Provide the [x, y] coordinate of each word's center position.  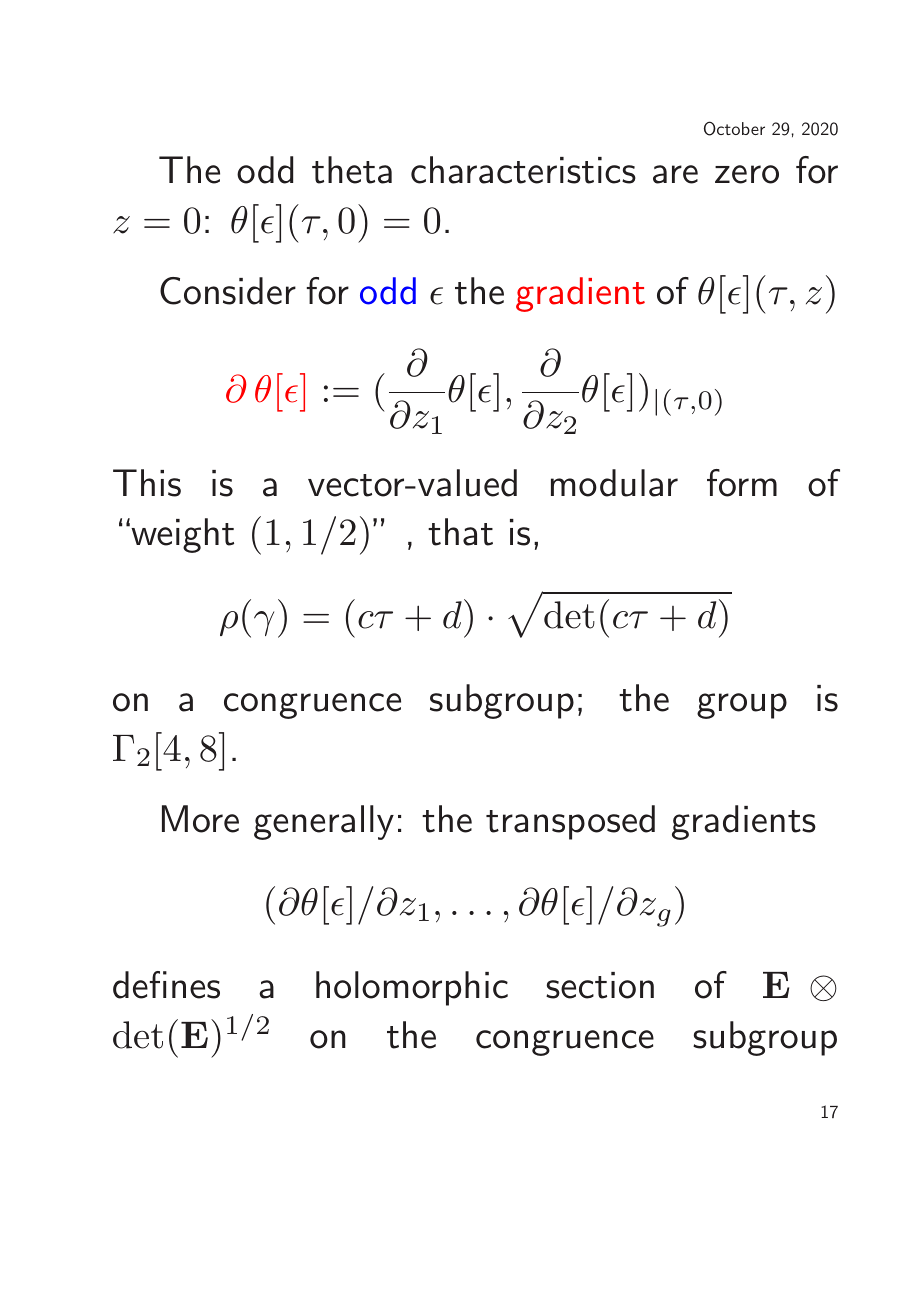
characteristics [523, 170]
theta [352, 170]
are [675, 174]
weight [181, 535]
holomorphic [412, 988]
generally [324, 822]
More [200, 819]
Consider [228, 291]
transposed [570, 822]
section [600, 985]
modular [614, 483]
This [147, 483]
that [460, 532]
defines [166, 985]
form [742, 483]
